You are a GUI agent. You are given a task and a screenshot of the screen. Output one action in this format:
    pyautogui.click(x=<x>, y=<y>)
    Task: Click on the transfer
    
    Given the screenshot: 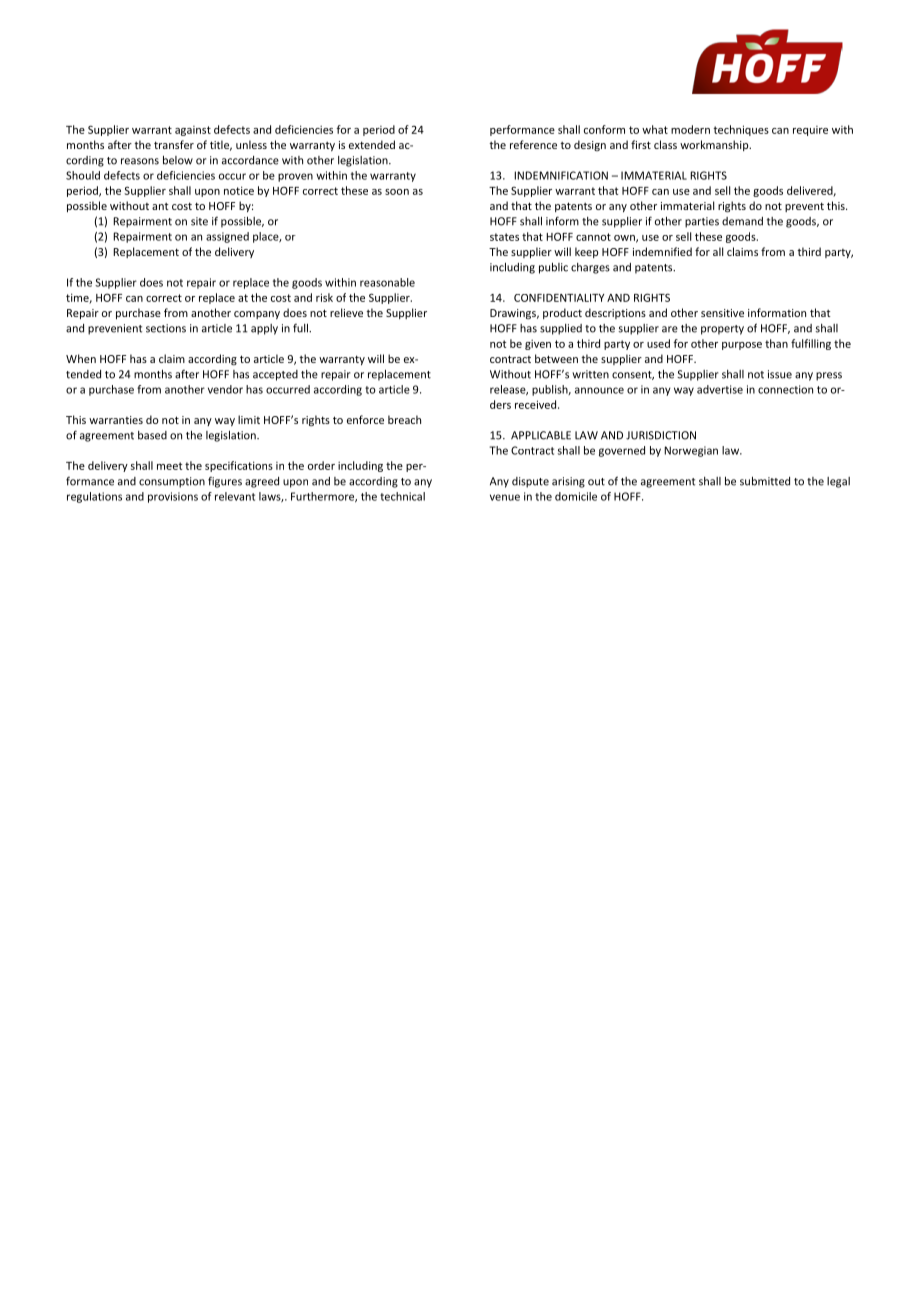 What is the action you would take?
    pyautogui.click(x=174, y=144)
